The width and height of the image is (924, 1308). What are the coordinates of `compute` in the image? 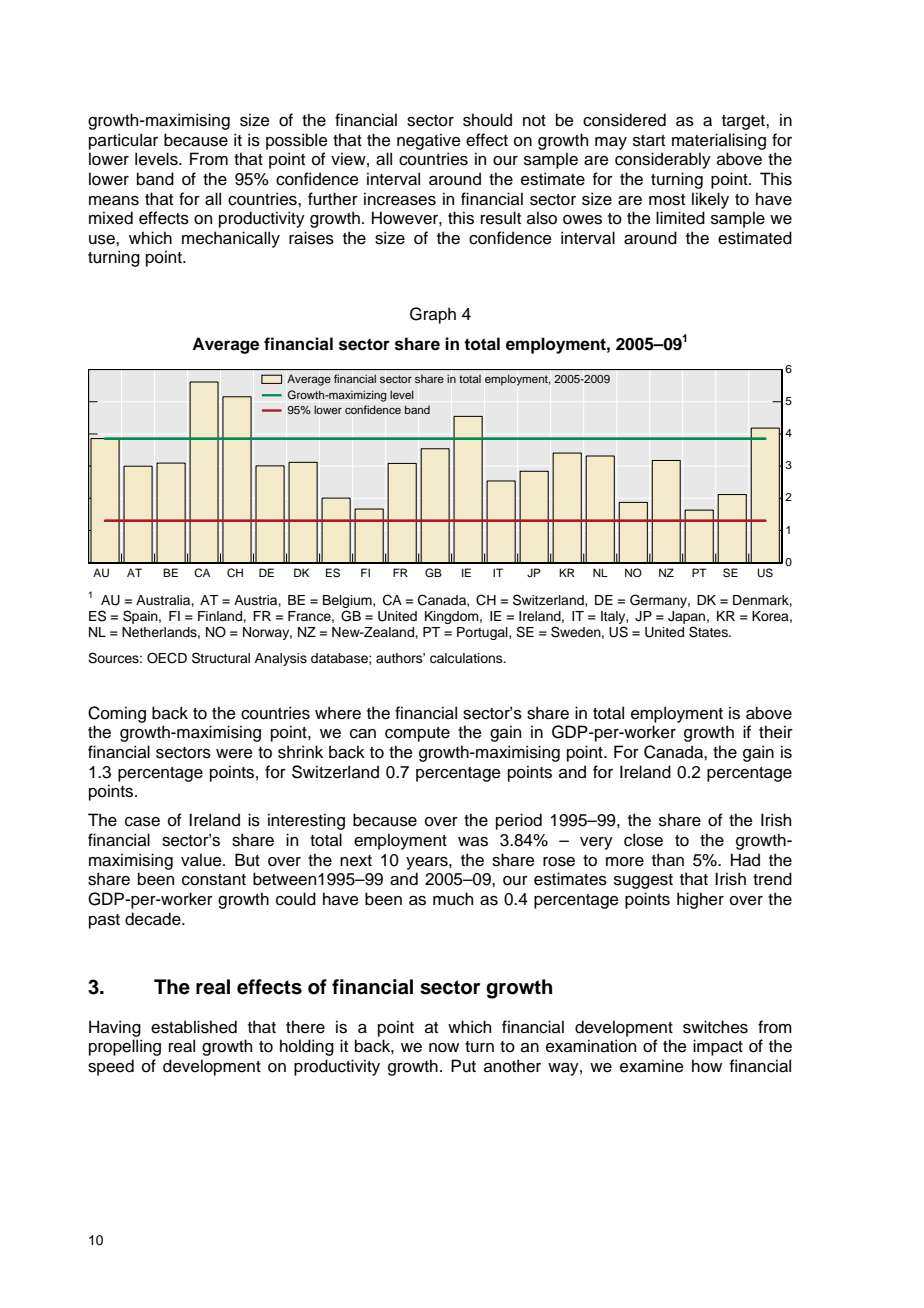 It's located at (417, 734).
